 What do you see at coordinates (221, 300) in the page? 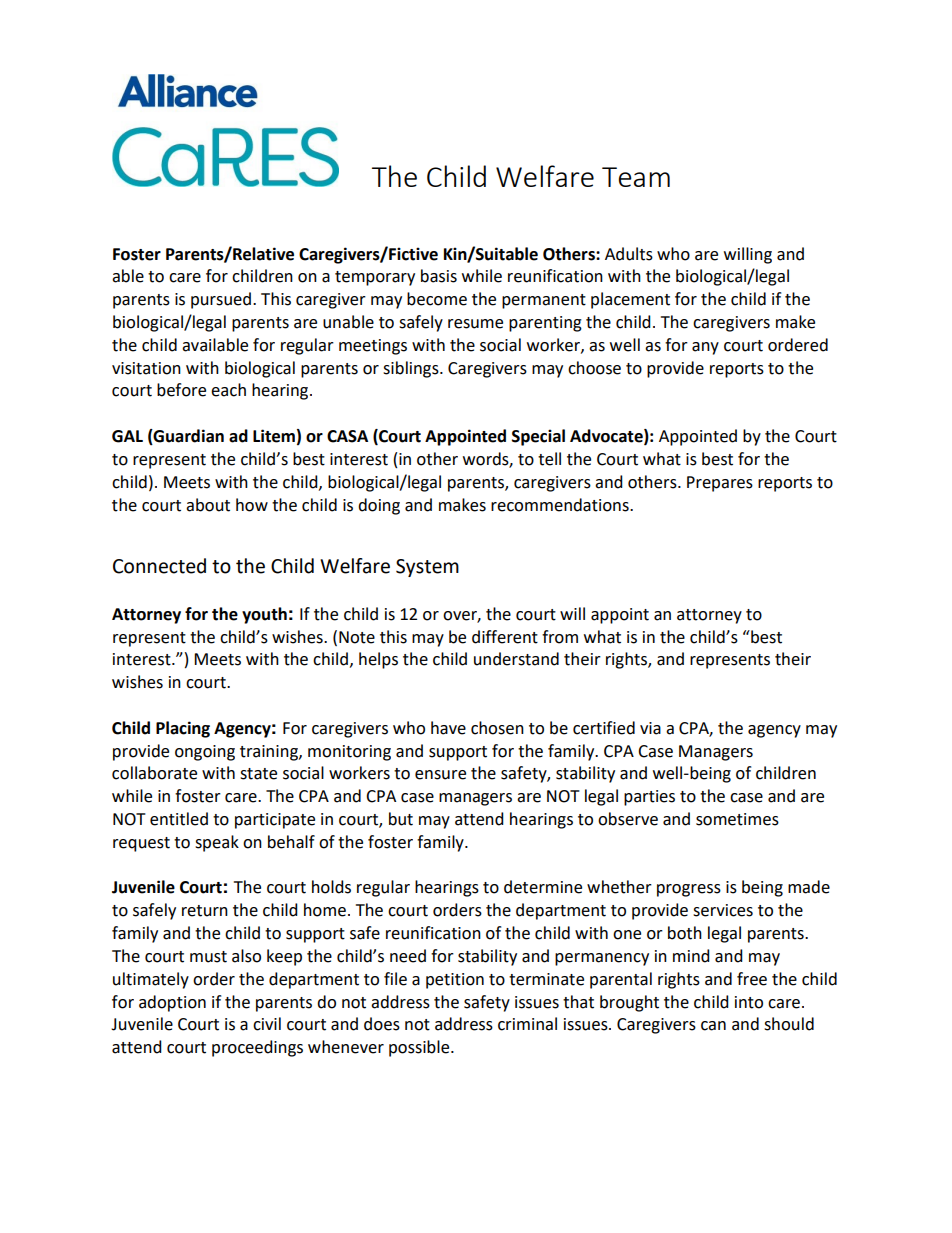
I see `pursued` at bounding box center [221, 300].
